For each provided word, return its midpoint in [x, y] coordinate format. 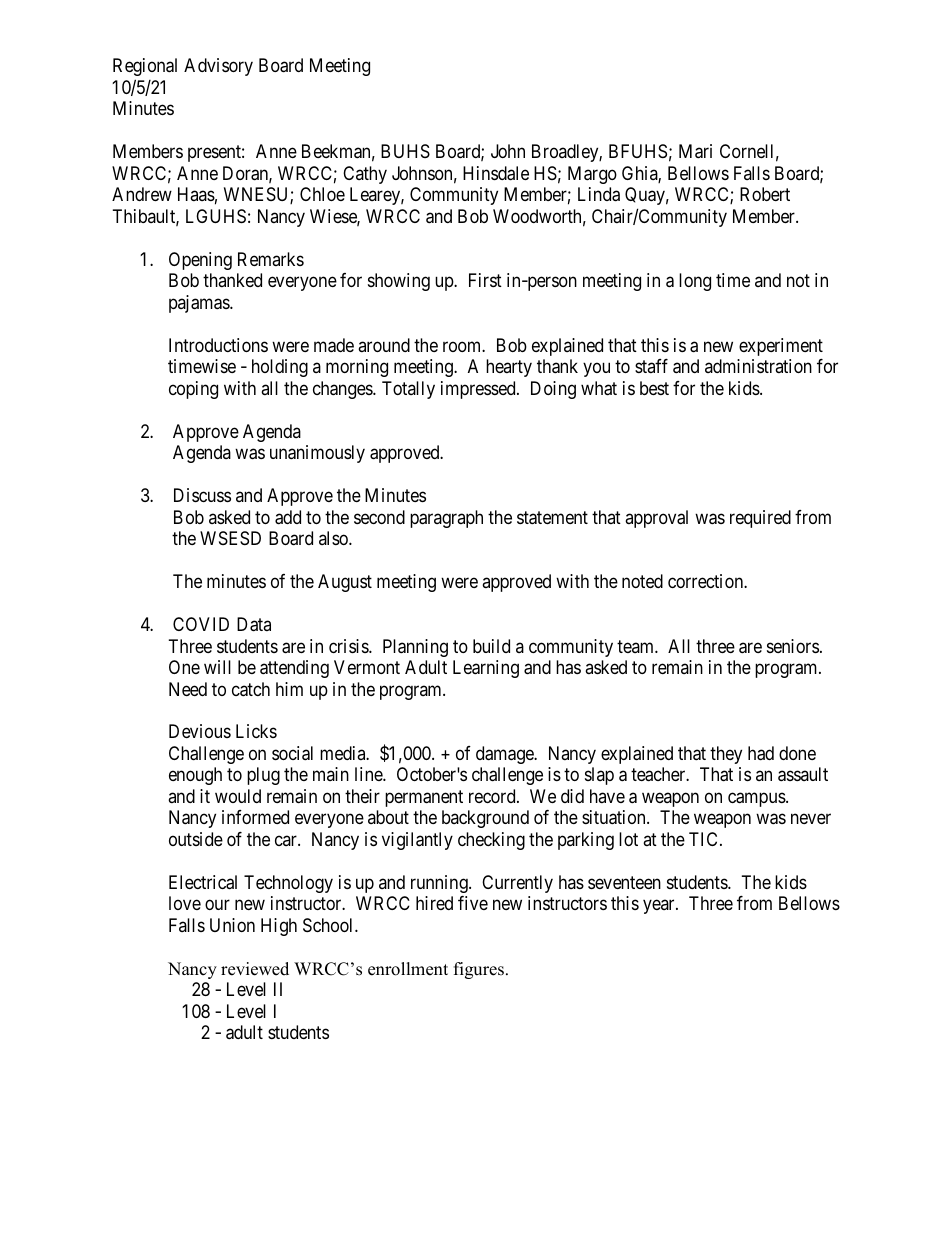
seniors [793, 646]
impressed [479, 390]
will [217, 667]
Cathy [365, 175]
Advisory [218, 67]
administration [758, 366]
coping [193, 390]
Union [232, 925]
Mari [695, 151]
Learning [486, 669]
